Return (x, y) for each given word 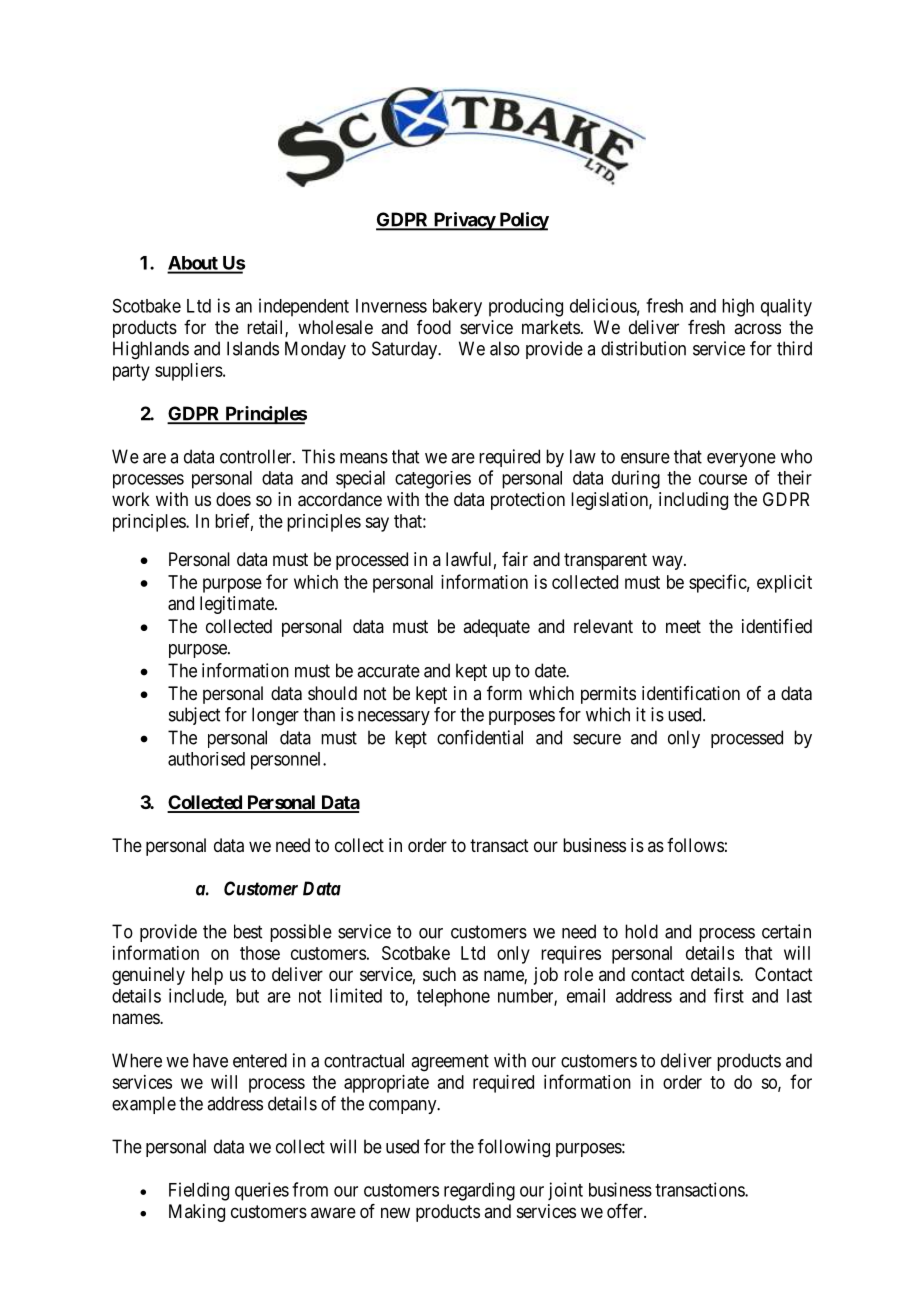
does (233, 499)
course (723, 479)
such (439, 974)
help (207, 976)
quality (786, 307)
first (729, 995)
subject (194, 716)
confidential (480, 737)
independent (304, 307)
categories (433, 480)
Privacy (464, 221)
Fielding (199, 1191)
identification (691, 693)
